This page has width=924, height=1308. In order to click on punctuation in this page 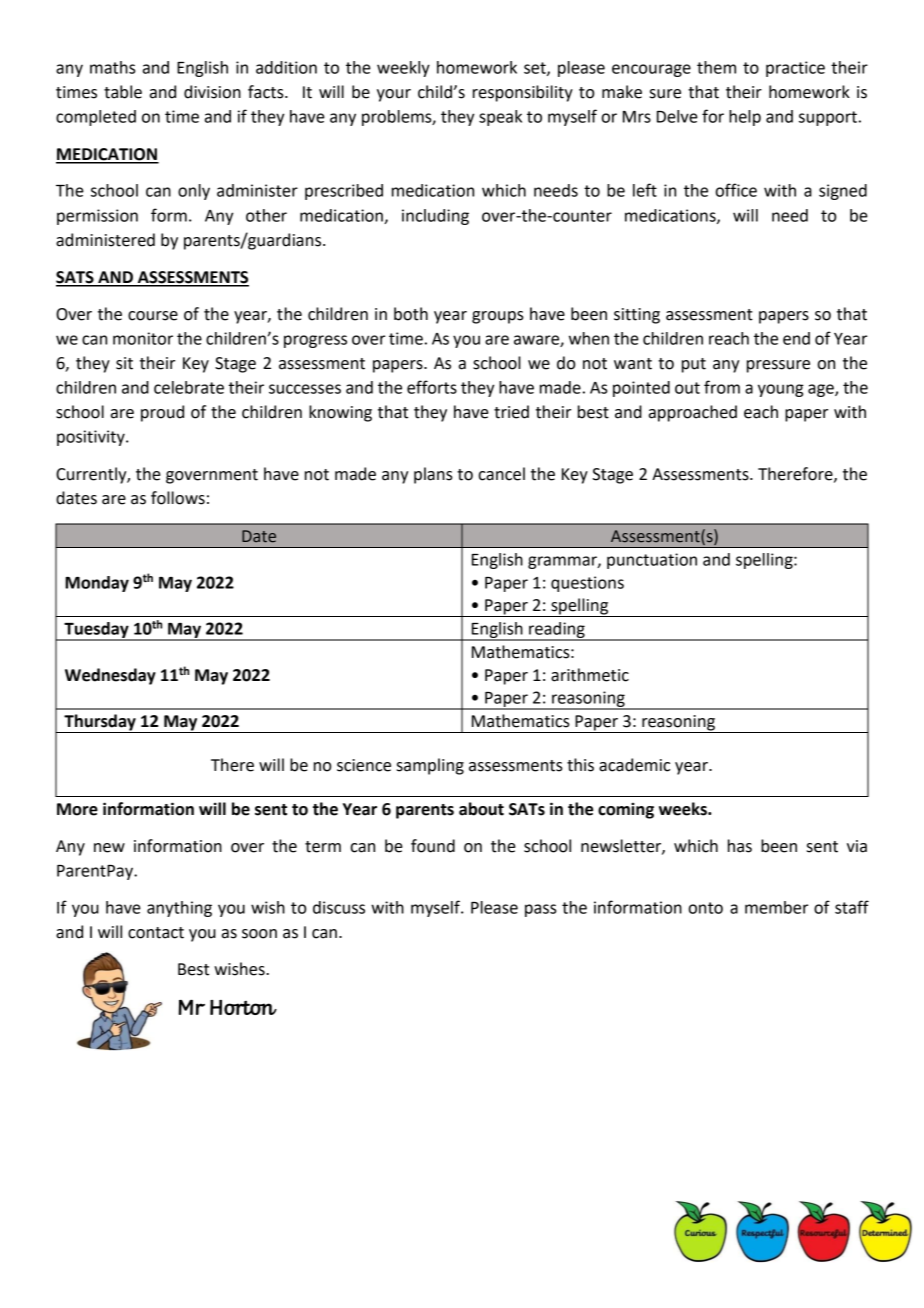, I will do `click(652, 561)`.
